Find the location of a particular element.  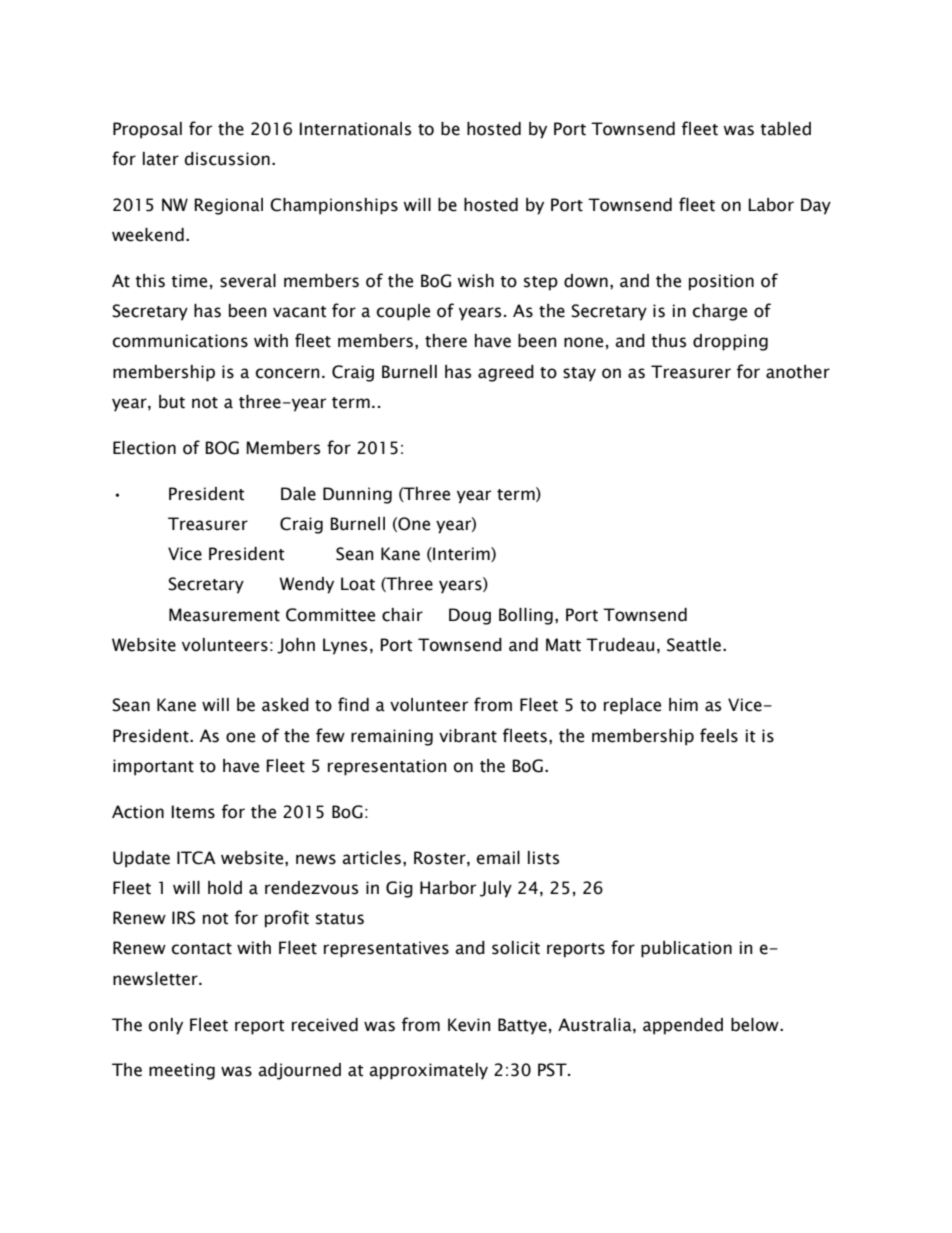

meeting is located at coordinates (182, 1071).
